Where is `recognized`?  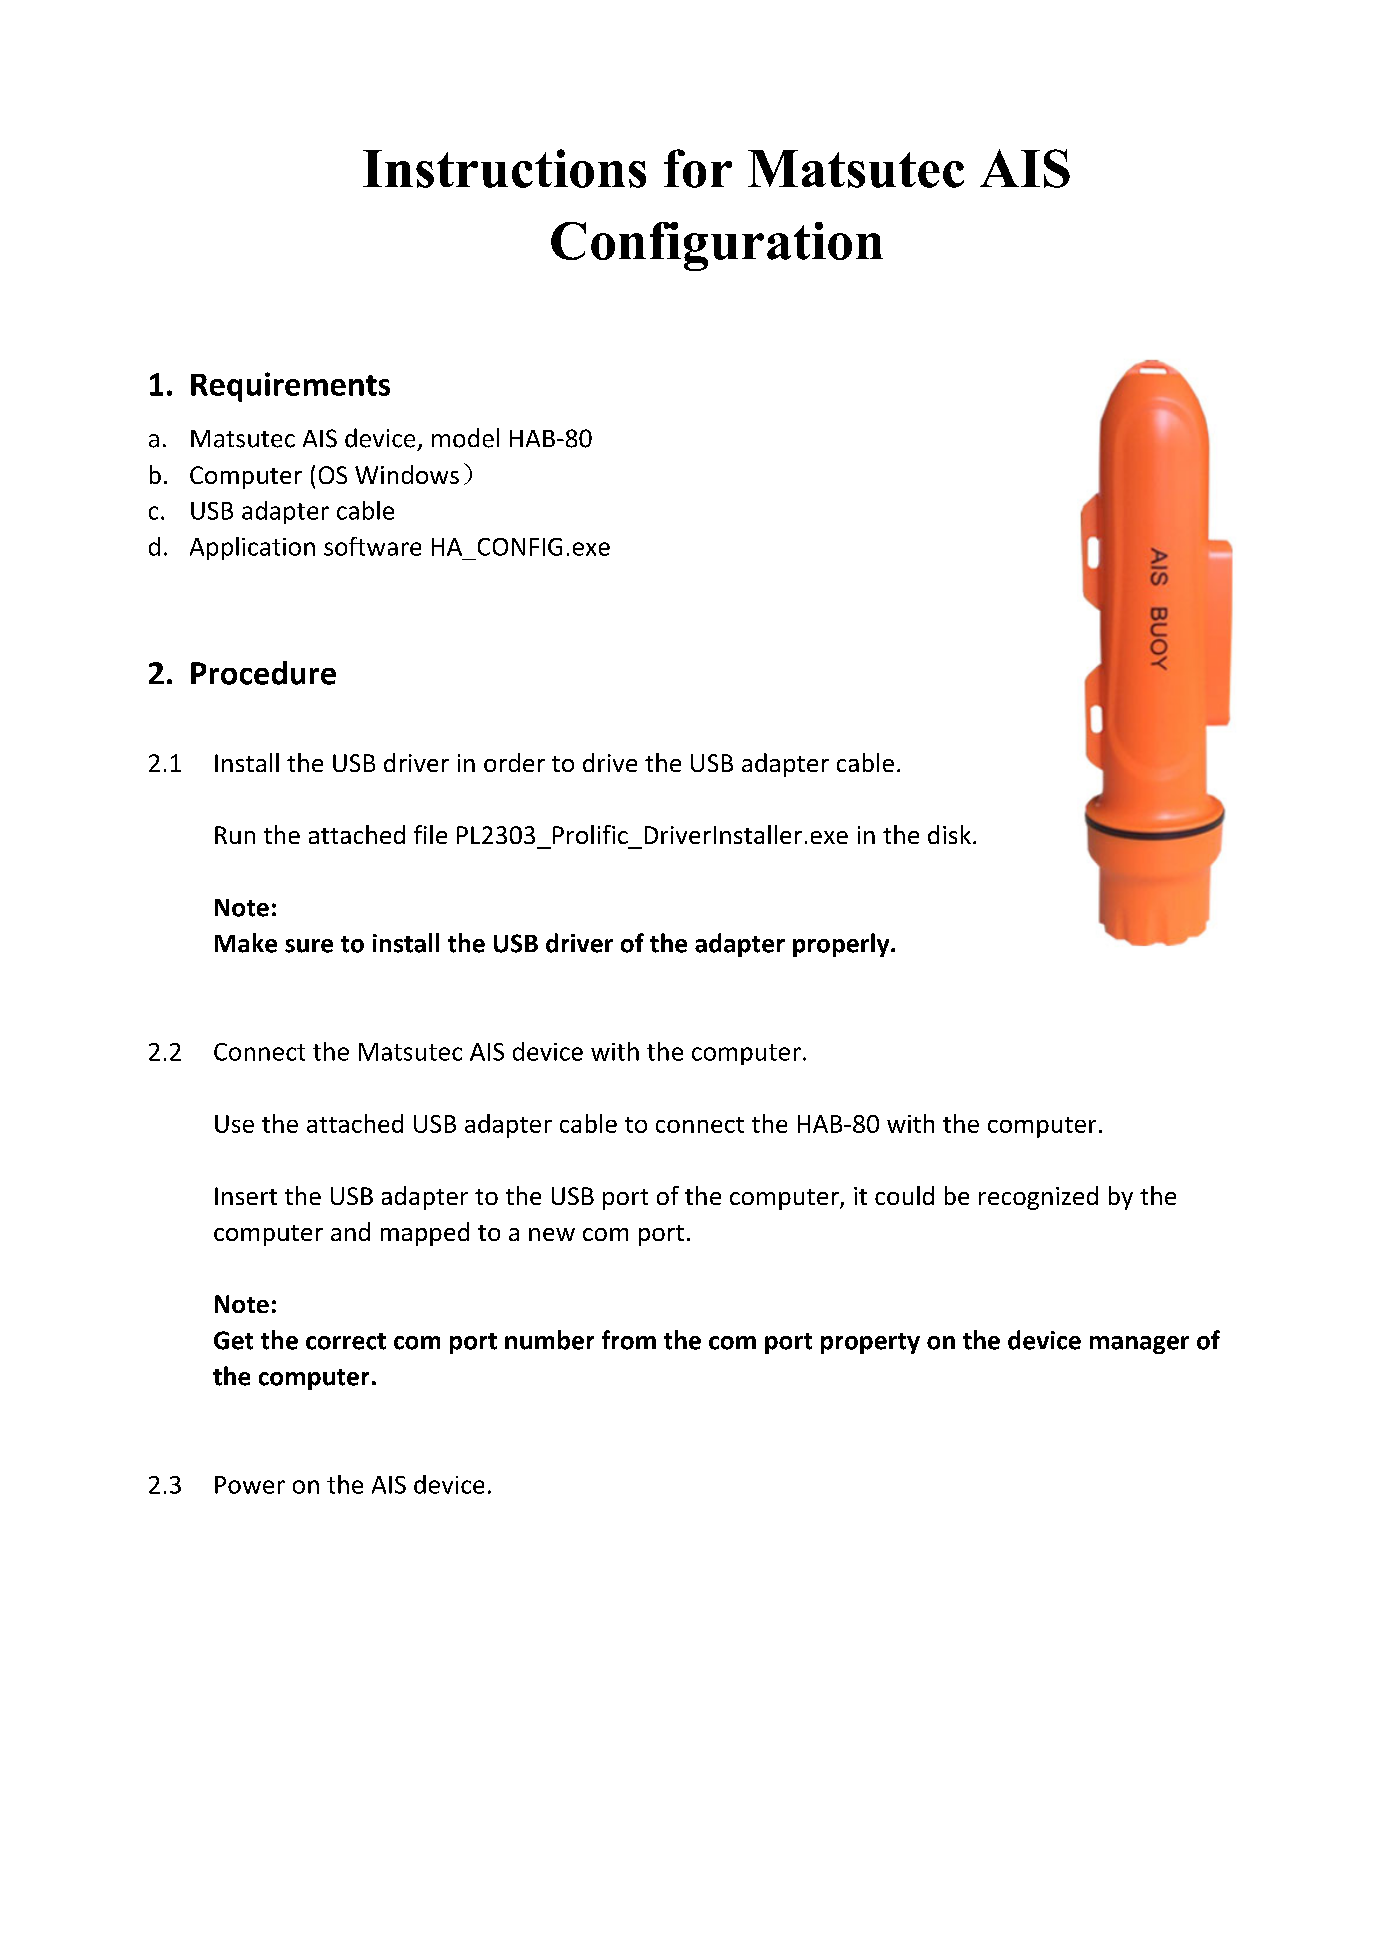 recognized is located at coordinates (1038, 1198).
